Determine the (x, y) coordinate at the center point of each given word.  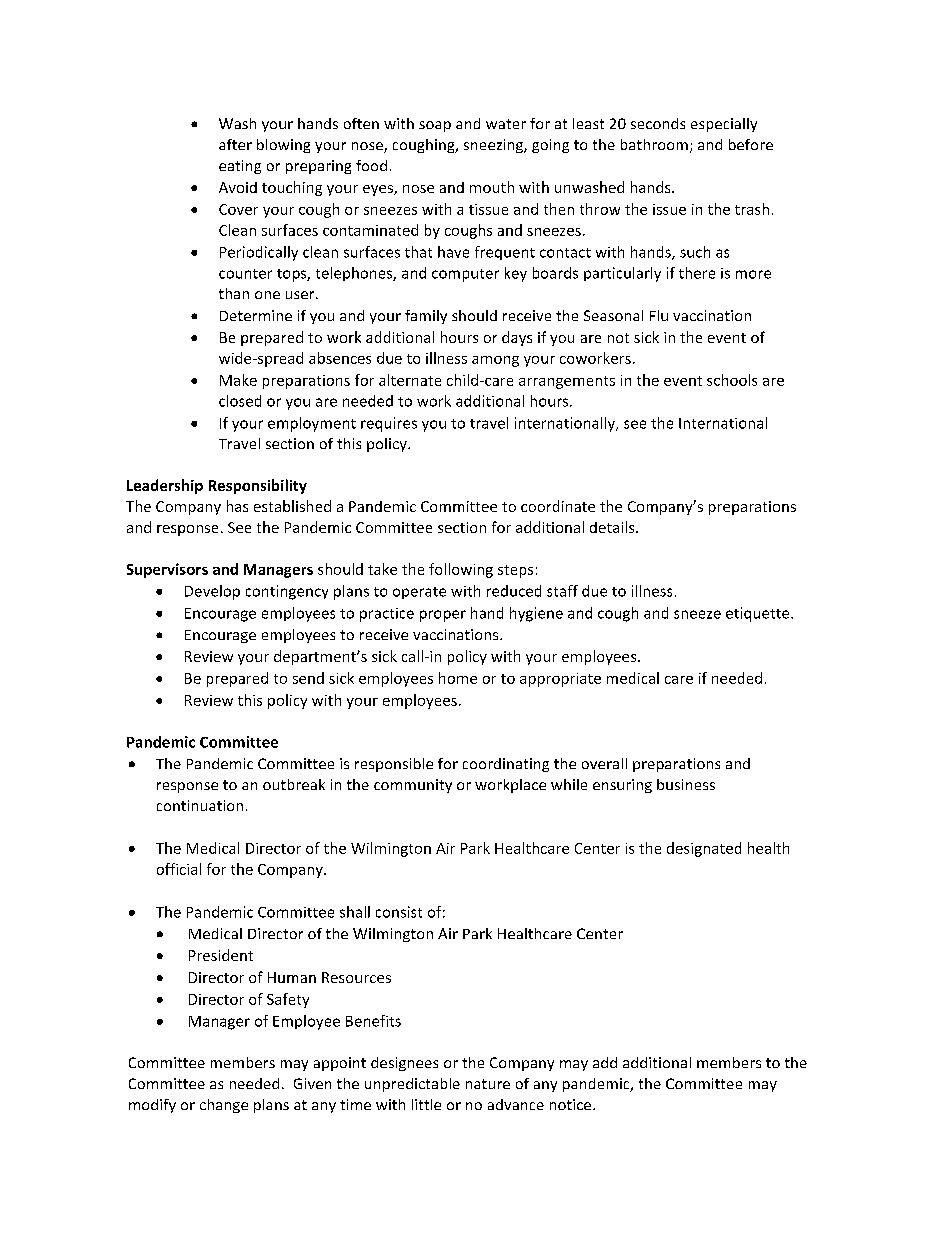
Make (238, 380)
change (224, 1106)
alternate (410, 380)
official (179, 869)
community (413, 786)
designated (704, 849)
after (235, 144)
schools (732, 380)
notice (572, 1104)
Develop (212, 592)
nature (488, 1084)
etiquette (759, 614)
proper (443, 616)
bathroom (654, 144)
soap (435, 126)
